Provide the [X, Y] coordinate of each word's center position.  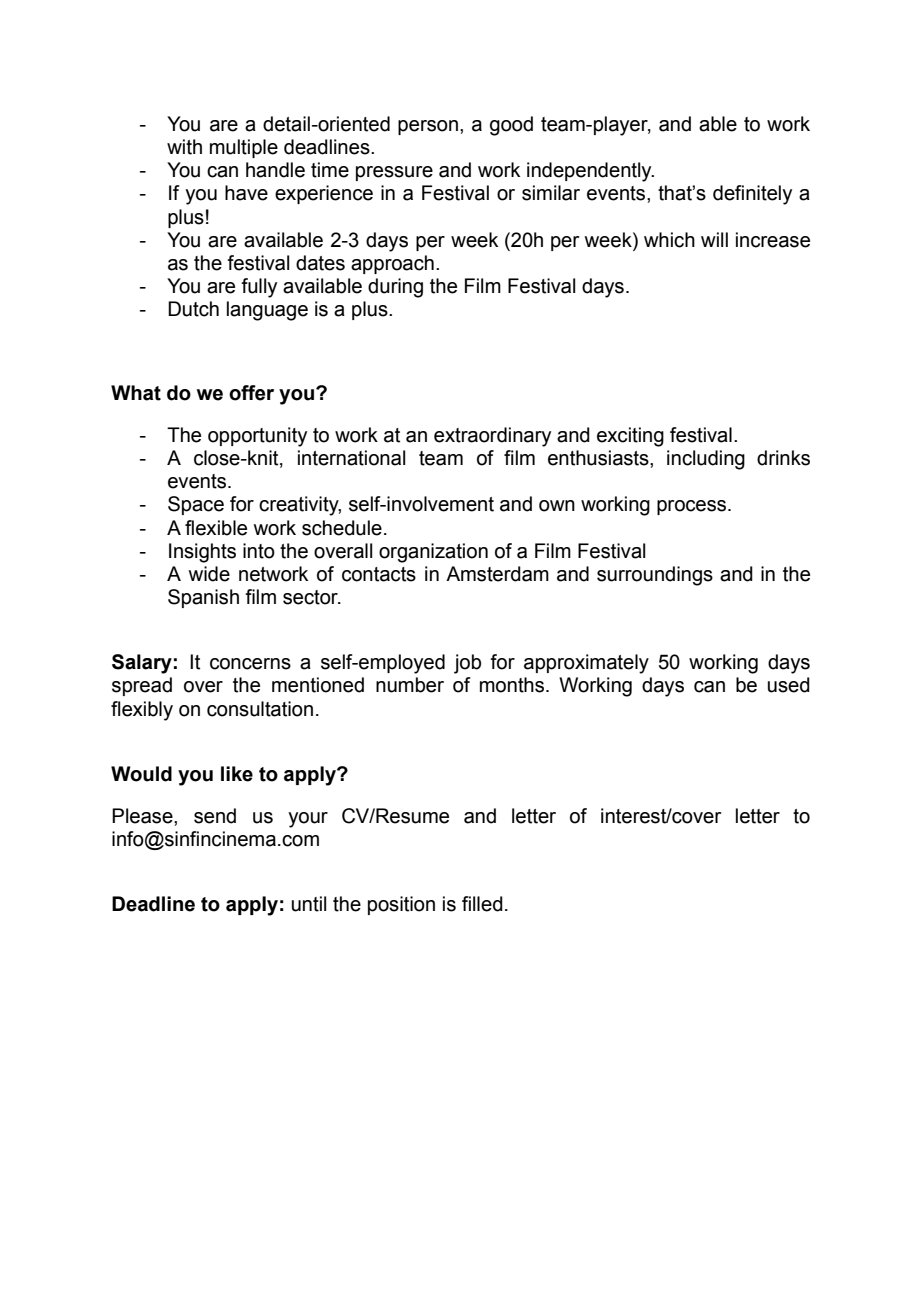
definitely [752, 195]
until [309, 904]
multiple [244, 148]
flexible [216, 528]
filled [482, 904]
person [428, 127]
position [401, 905]
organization [433, 553]
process [693, 507]
